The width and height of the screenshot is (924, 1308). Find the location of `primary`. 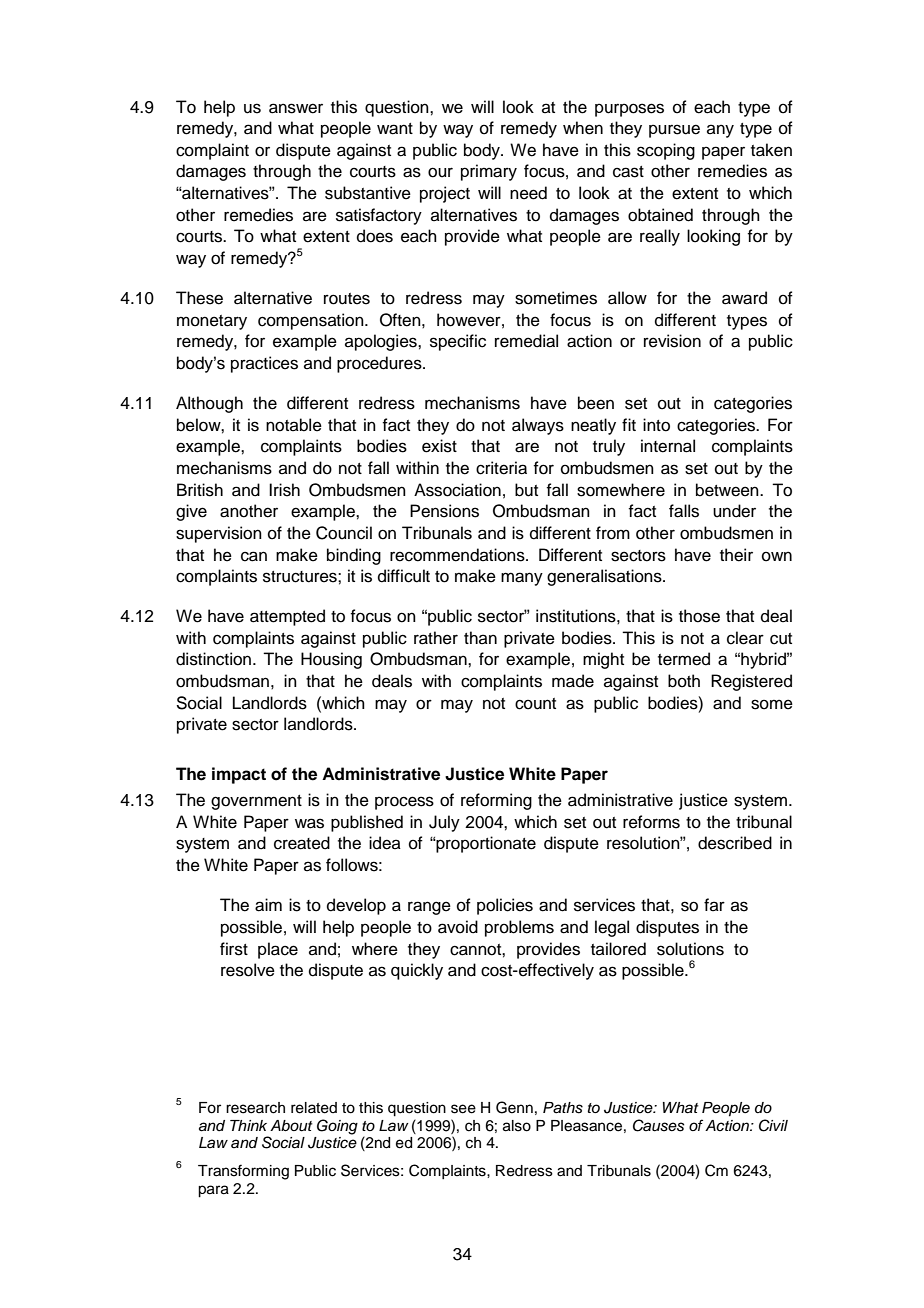

primary is located at coordinates (489, 172).
